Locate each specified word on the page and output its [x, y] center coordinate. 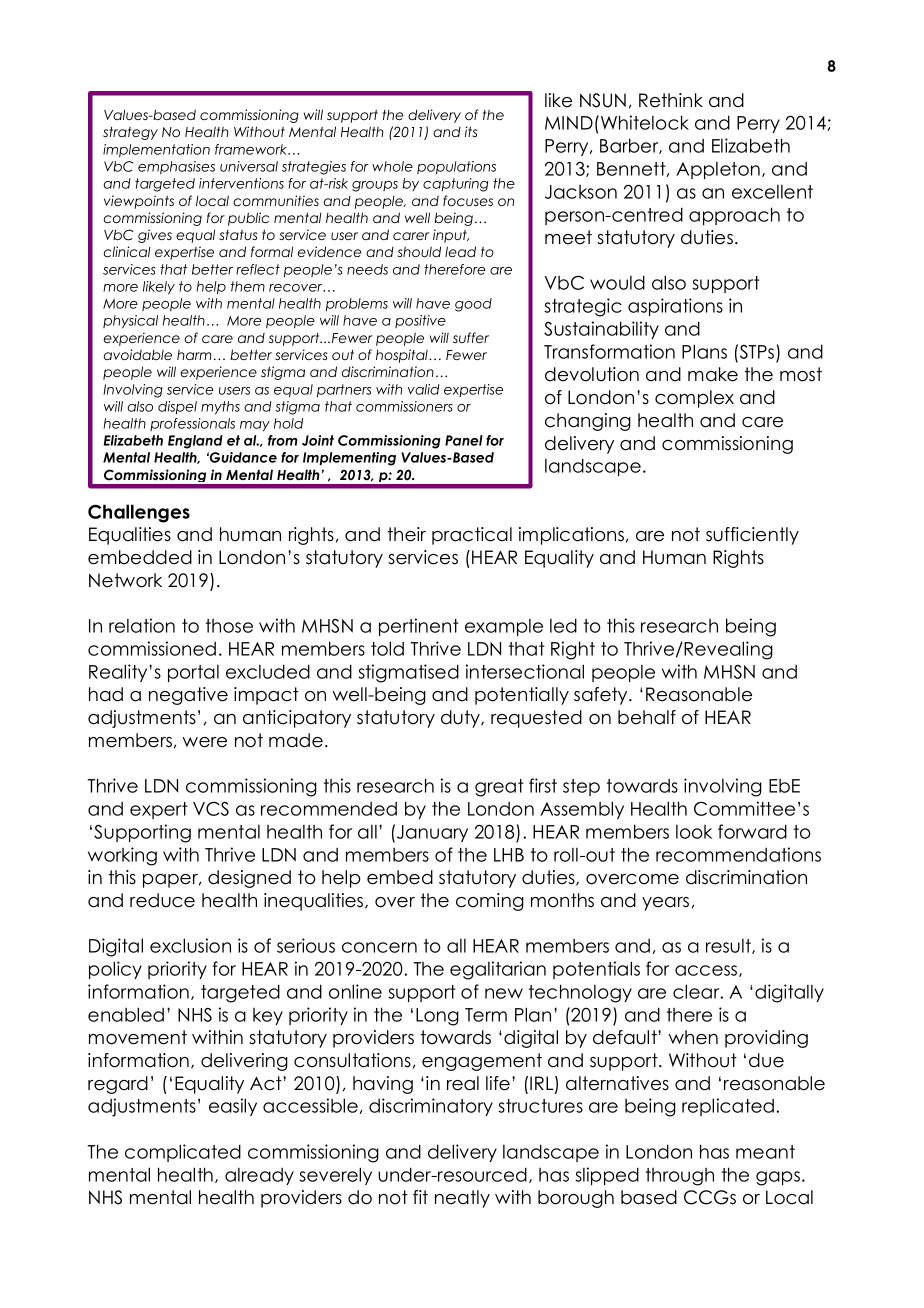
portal [193, 673]
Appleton [718, 170]
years [665, 904]
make [713, 374]
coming [490, 902]
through [680, 1177]
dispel [177, 407]
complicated [183, 1153]
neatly [462, 1199]
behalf [647, 717]
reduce [162, 900]
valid [423, 389]
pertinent [419, 627]
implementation [156, 150]
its [471, 131]
